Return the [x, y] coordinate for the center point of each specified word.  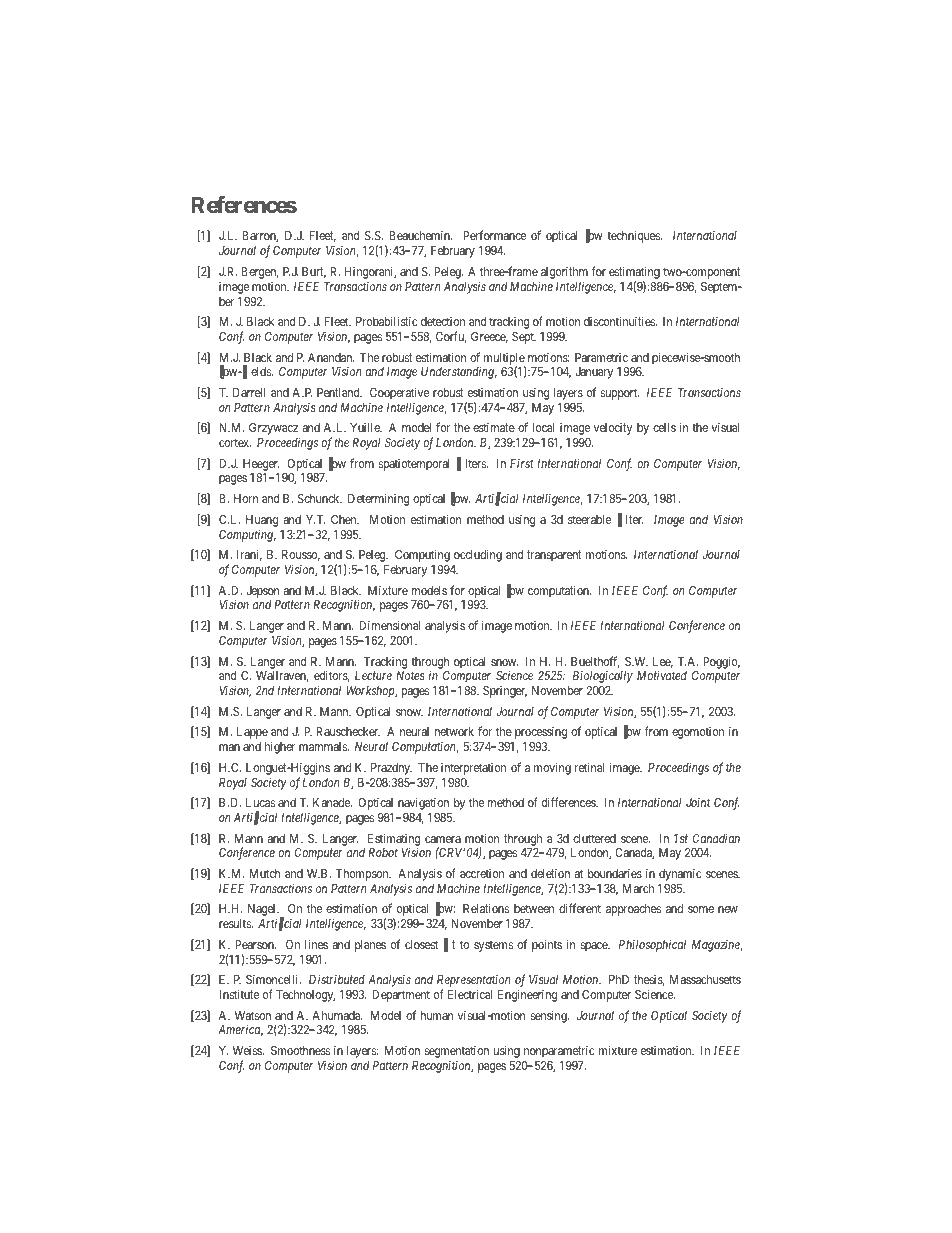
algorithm [564, 274]
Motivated [662, 675]
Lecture [373, 675]
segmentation [457, 1052]
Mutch [264, 873]
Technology [305, 996]
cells [664, 427]
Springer [505, 692]
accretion [482, 873]
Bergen [259, 273]
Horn [246, 498]
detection [443, 321]
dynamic [680, 875]
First [522, 463]
